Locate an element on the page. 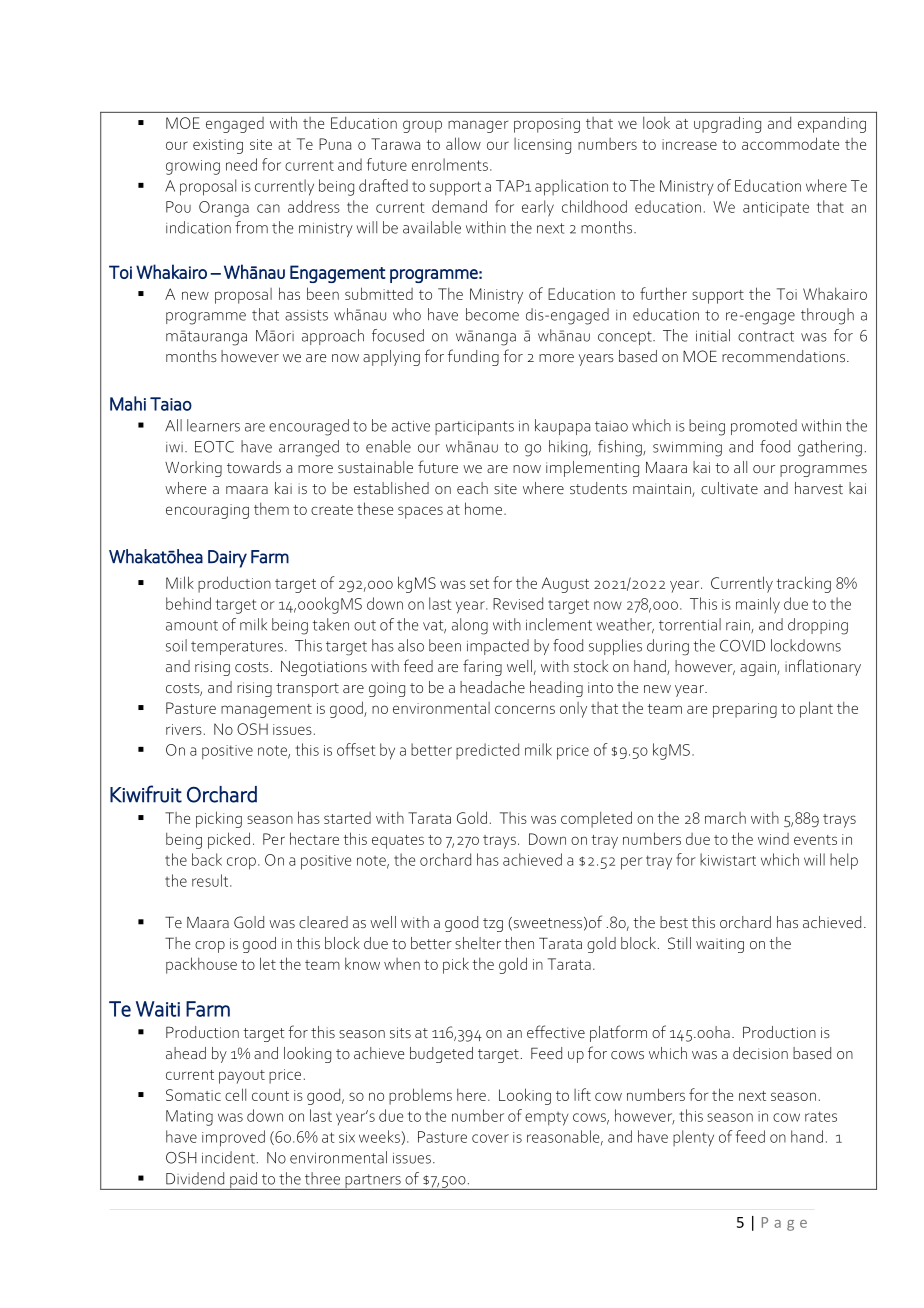  existing is located at coordinates (218, 146).
